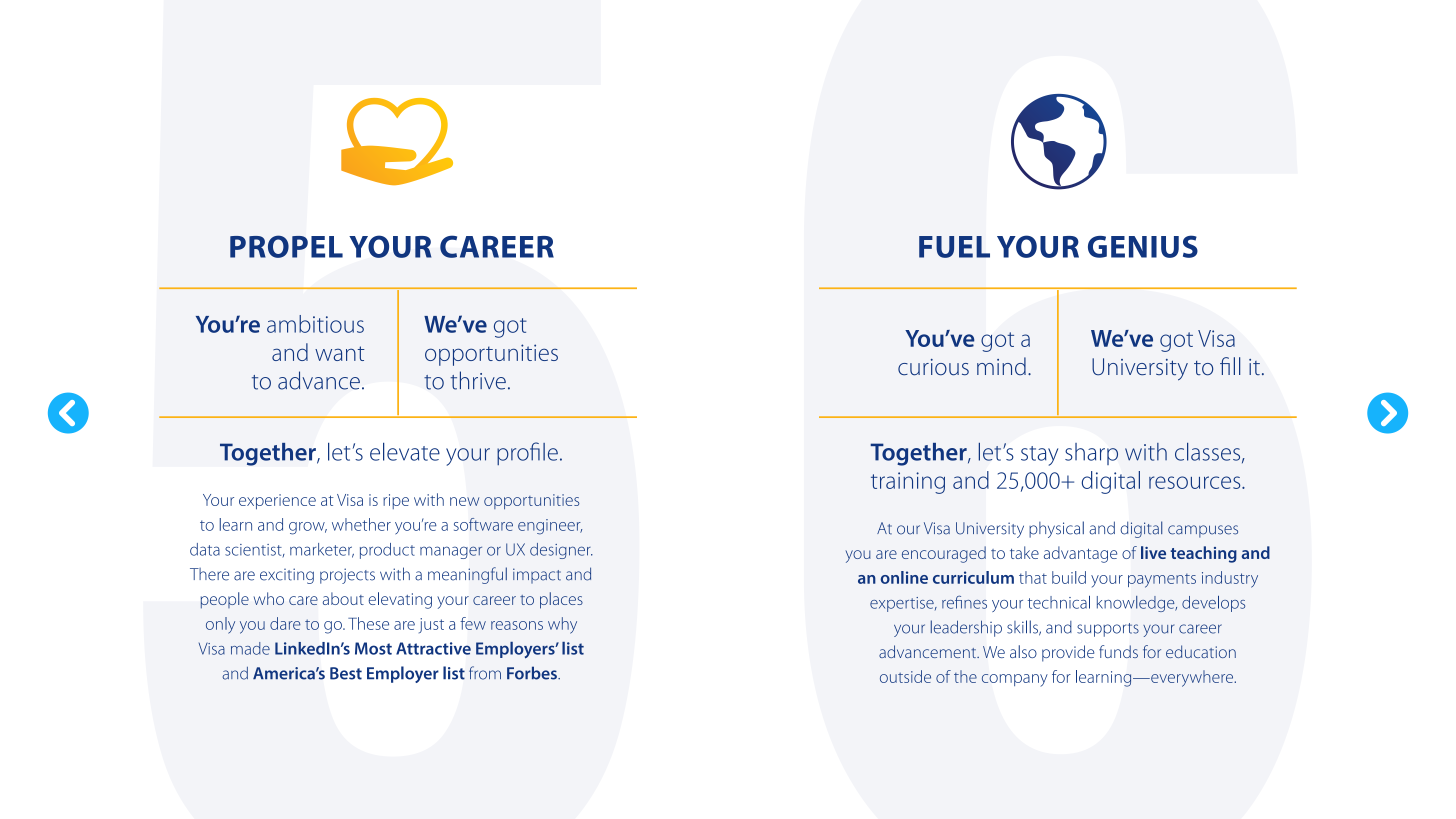 The height and width of the screenshot is (819, 1456). I want to click on profile, so click(527, 453).
